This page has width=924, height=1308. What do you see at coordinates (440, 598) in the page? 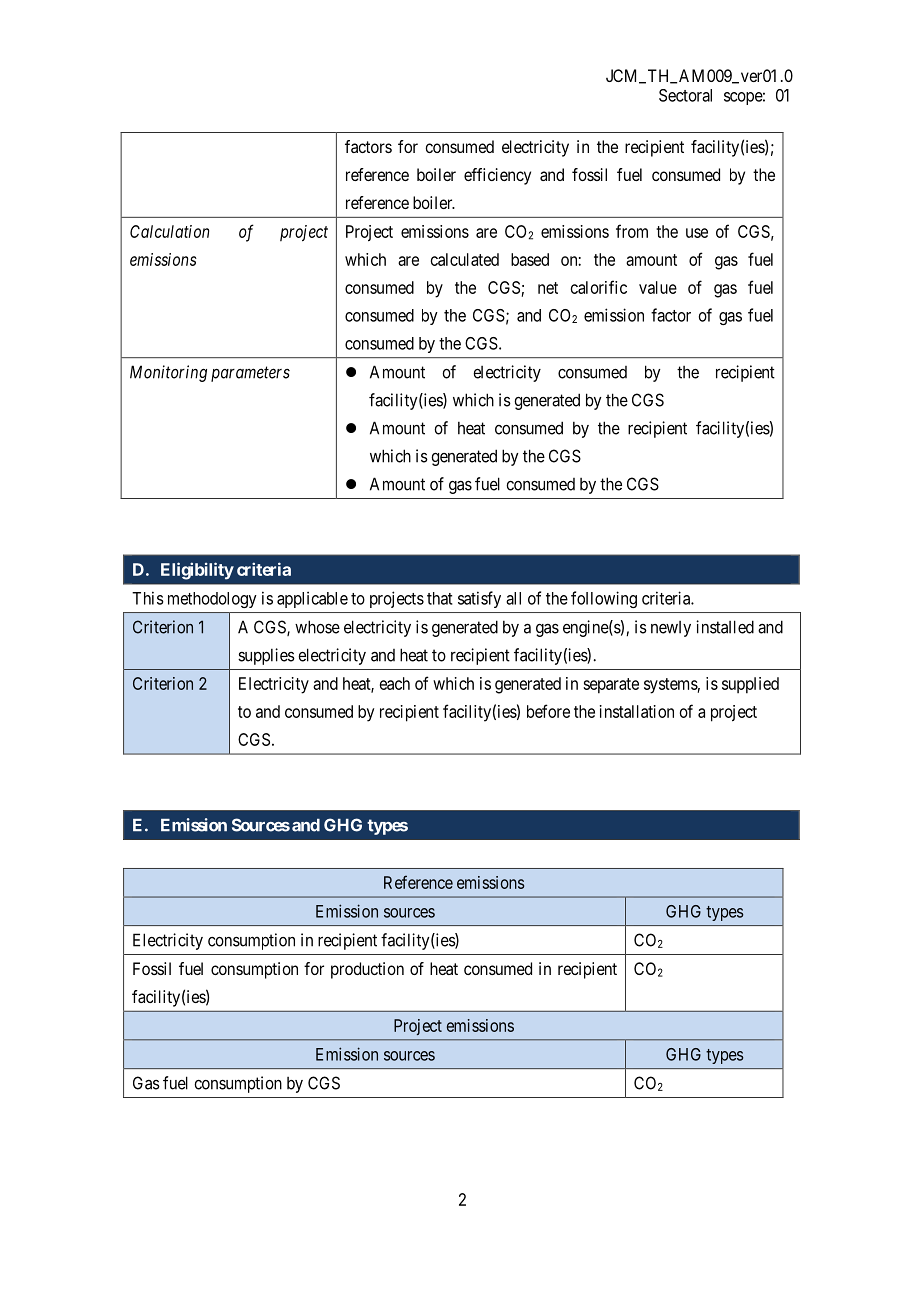
I see `that` at bounding box center [440, 598].
